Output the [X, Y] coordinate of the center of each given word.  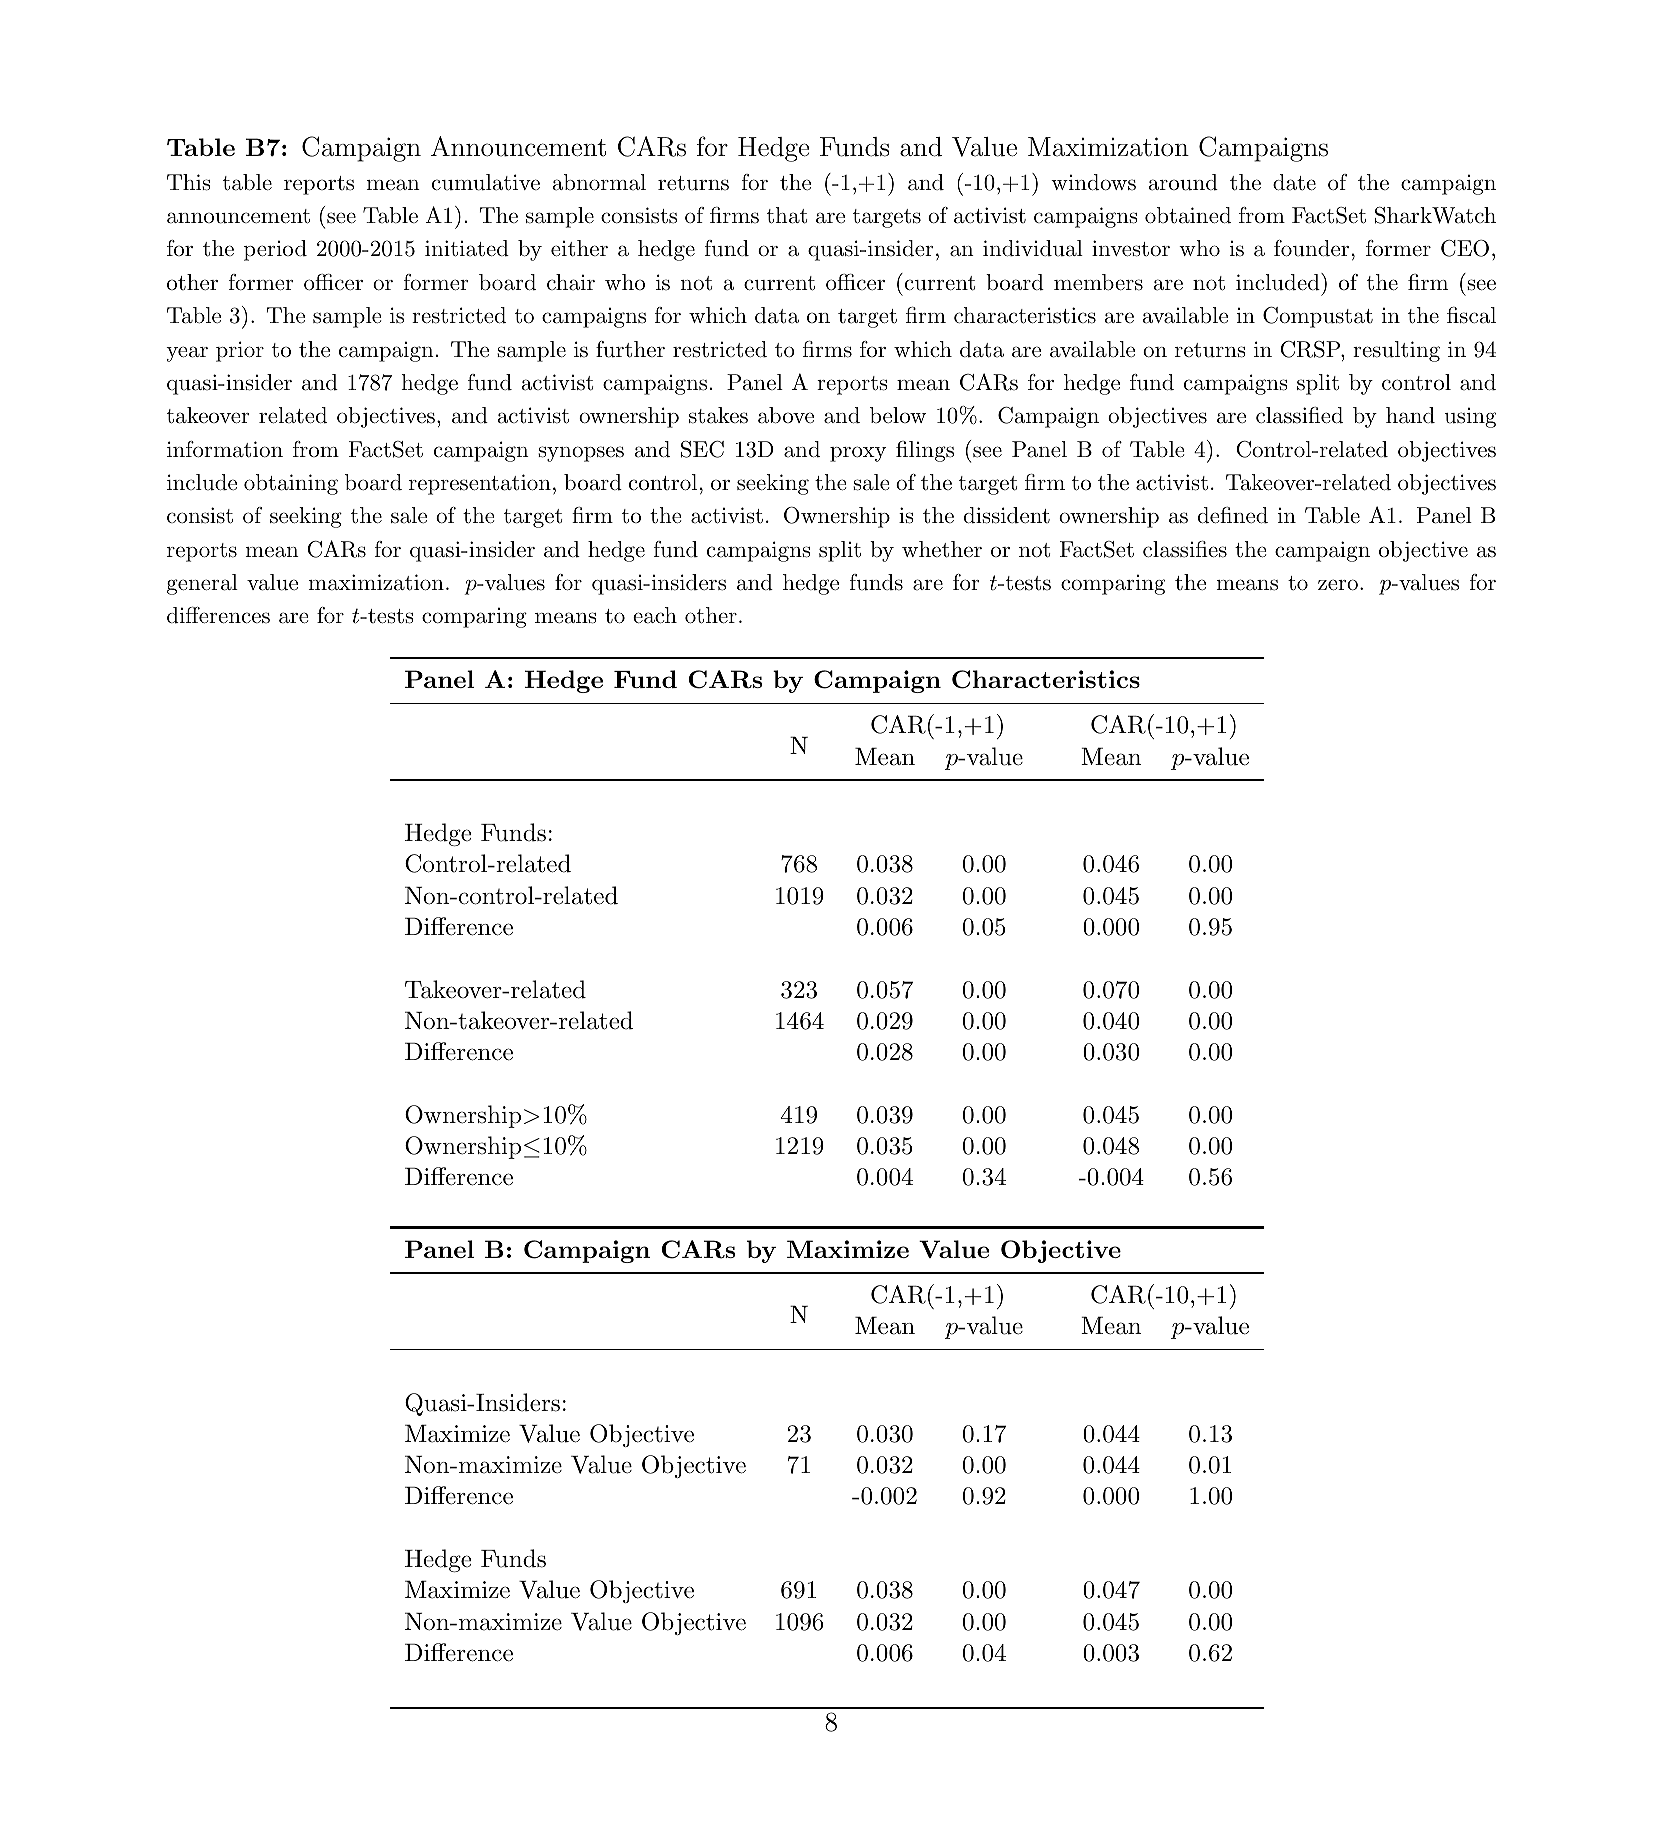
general [202, 584]
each [655, 615]
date [1294, 182]
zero [1338, 585]
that [787, 215]
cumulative [486, 182]
